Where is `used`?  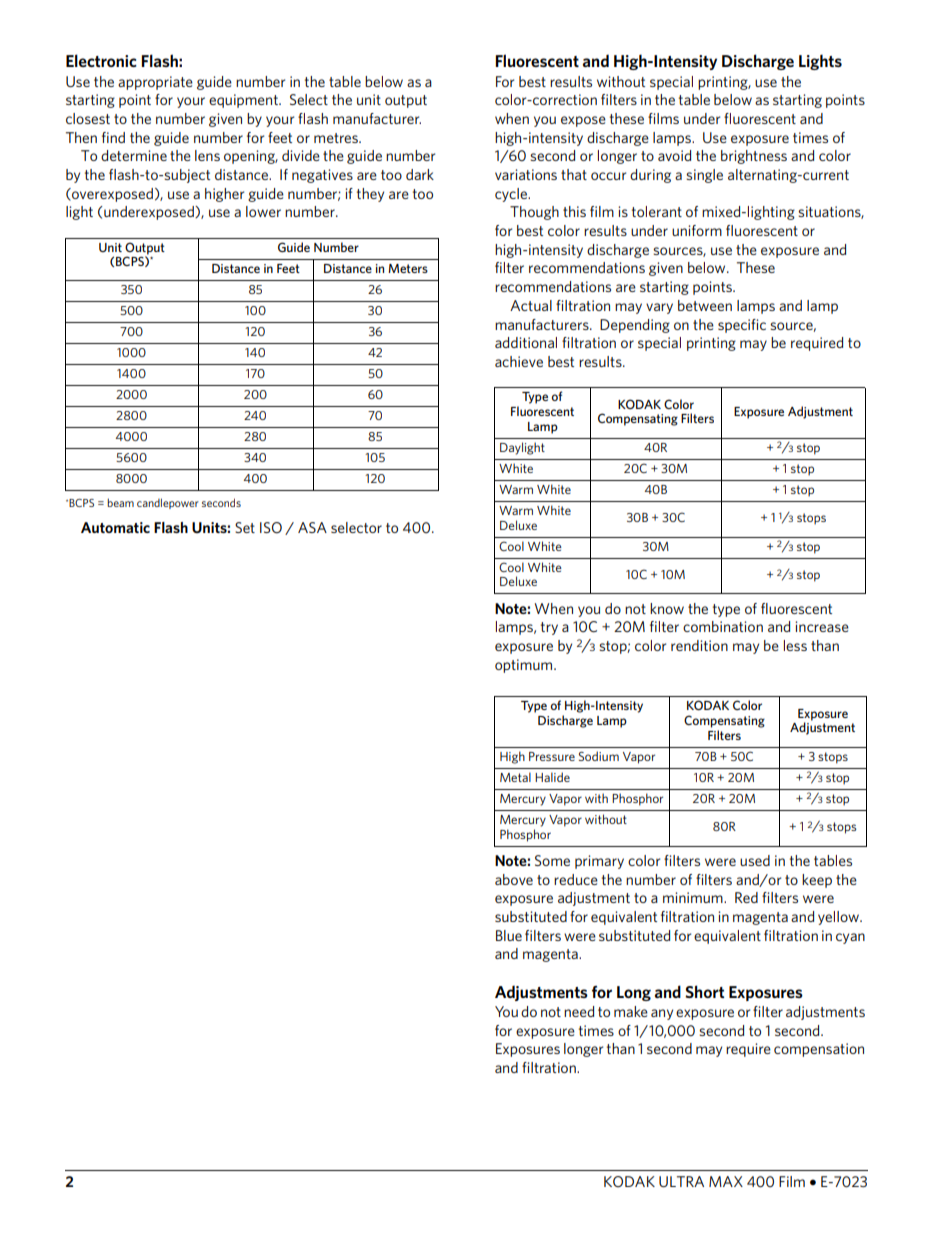
used is located at coordinates (755, 860).
